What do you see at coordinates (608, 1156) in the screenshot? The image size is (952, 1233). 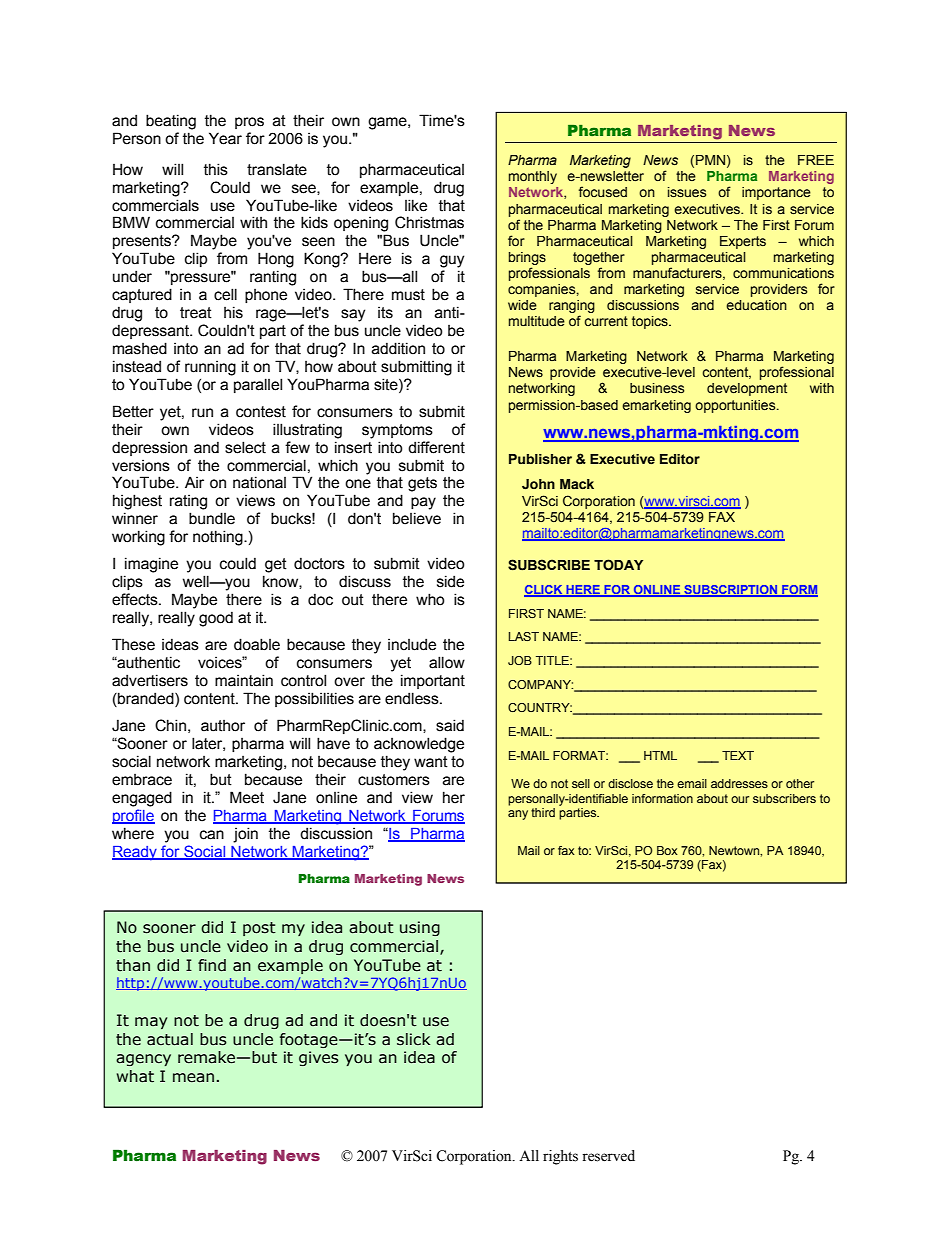 I see `reserved` at bounding box center [608, 1156].
